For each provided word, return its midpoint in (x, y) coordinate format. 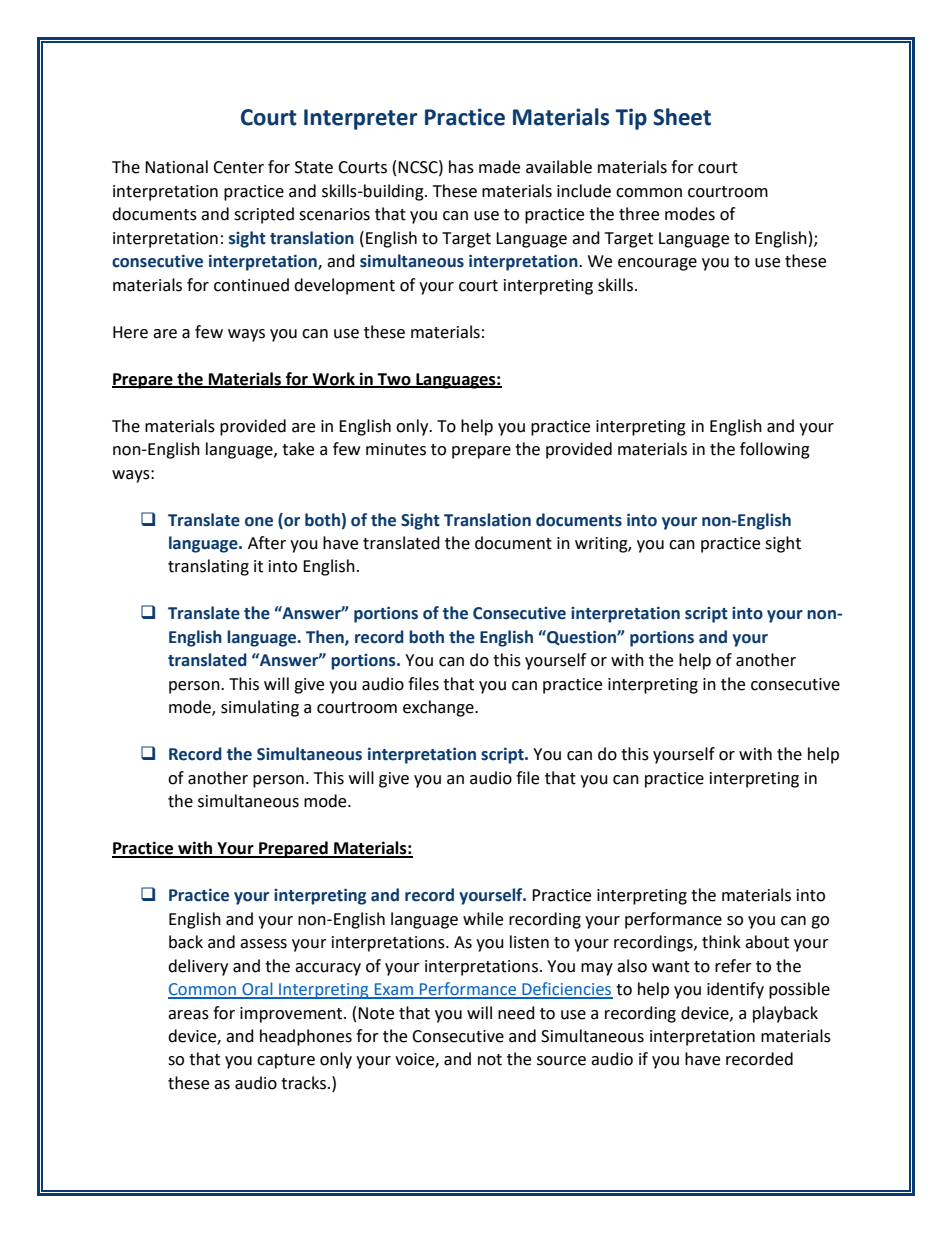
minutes (396, 449)
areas (188, 1015)
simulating (260, 708)
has (461, 167)
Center (238, 167)
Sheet (682, 117)
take (298, 449)
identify (735, 990)
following (775, 450)
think (721, 942)
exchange (439, 708)
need (516, 1013)
